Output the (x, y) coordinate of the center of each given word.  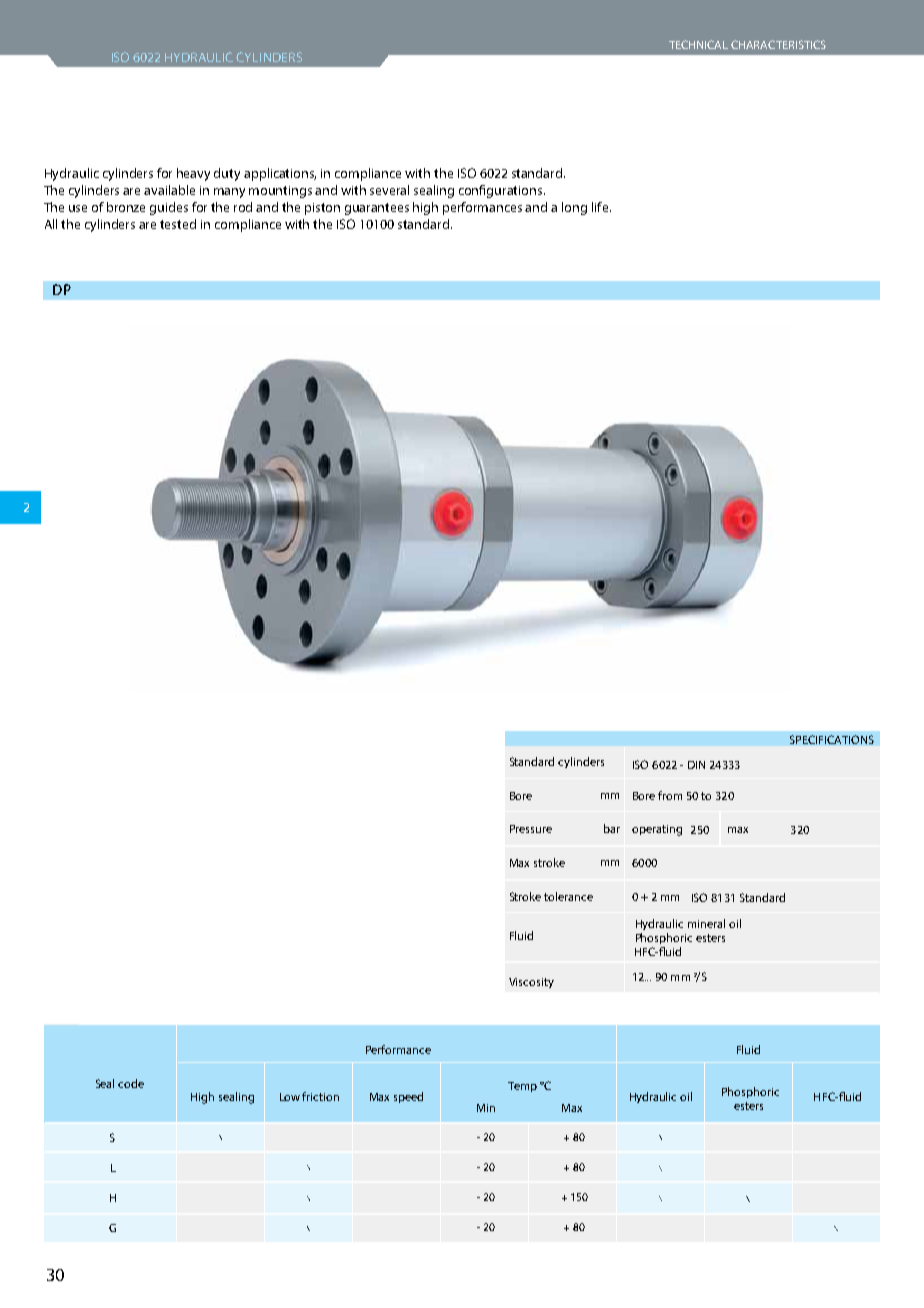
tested (178, 224)
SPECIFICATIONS (832, 739)
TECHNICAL (698, 44)
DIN (696, 765)
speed (408, 1097)
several (389, 190)
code (131, 1083)
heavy (193, 174)
